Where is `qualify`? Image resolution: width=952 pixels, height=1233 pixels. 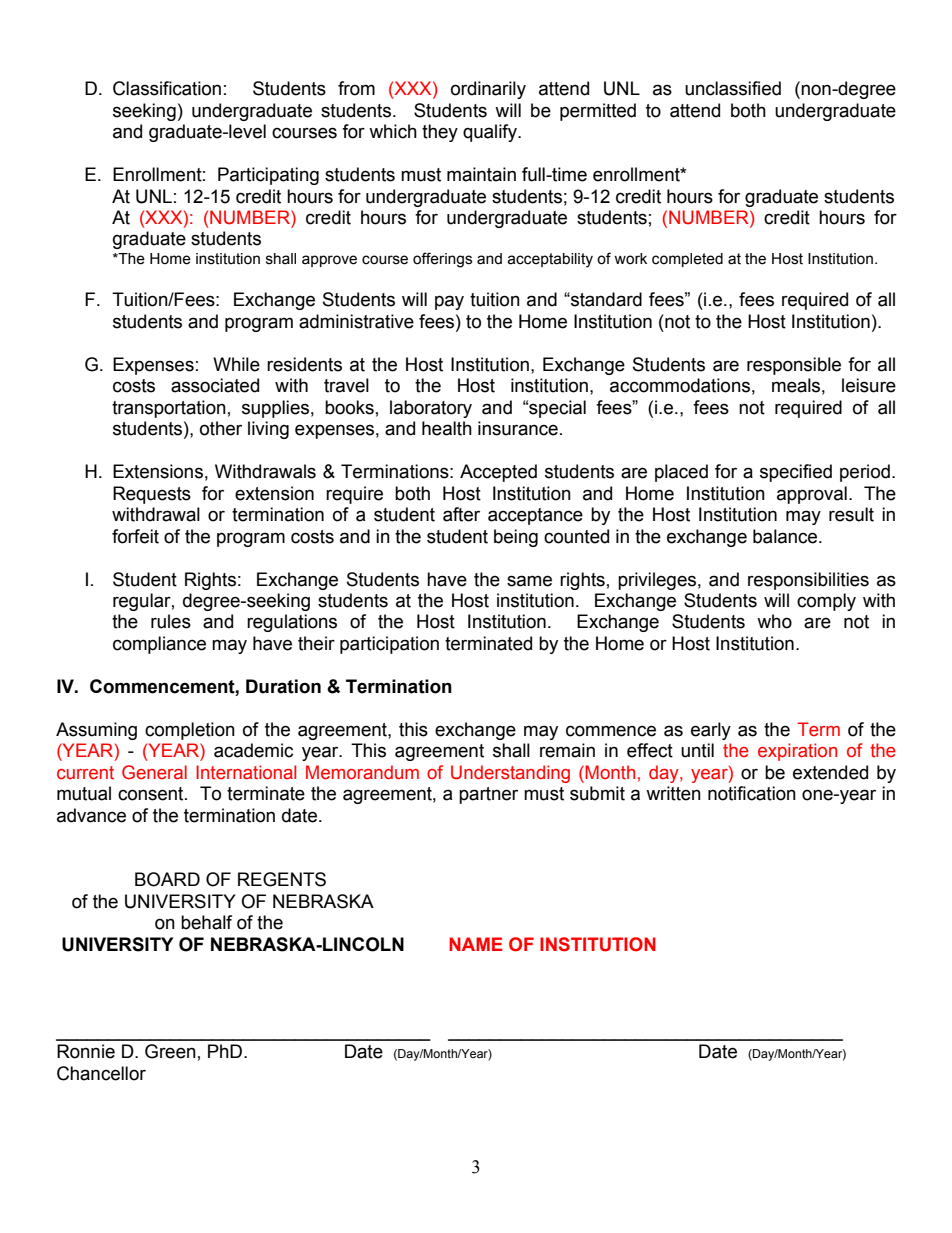 qualify is located at coordinates (491, 133).
